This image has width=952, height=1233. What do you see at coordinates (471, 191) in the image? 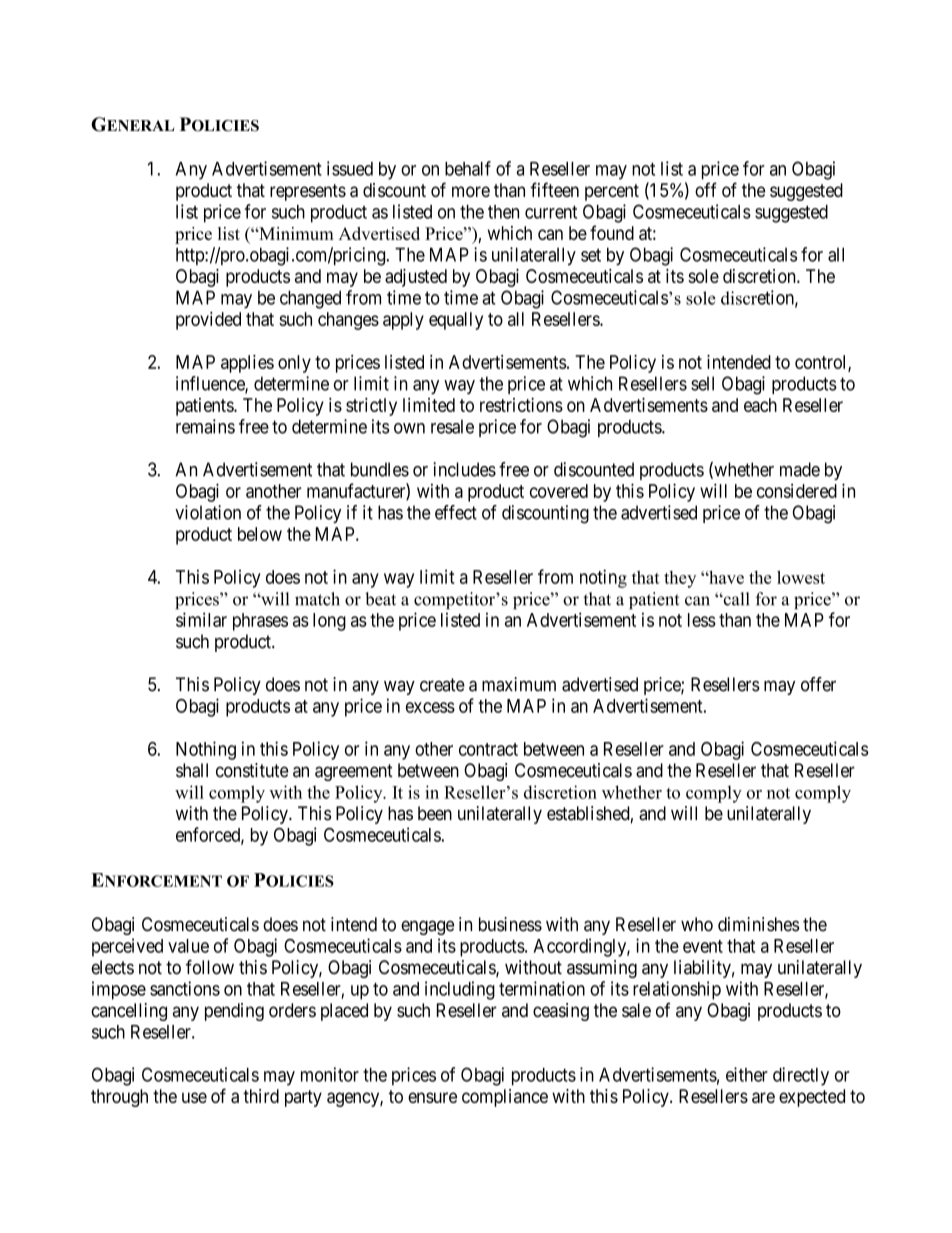
I see `more` at bounding box center [471, 191].
